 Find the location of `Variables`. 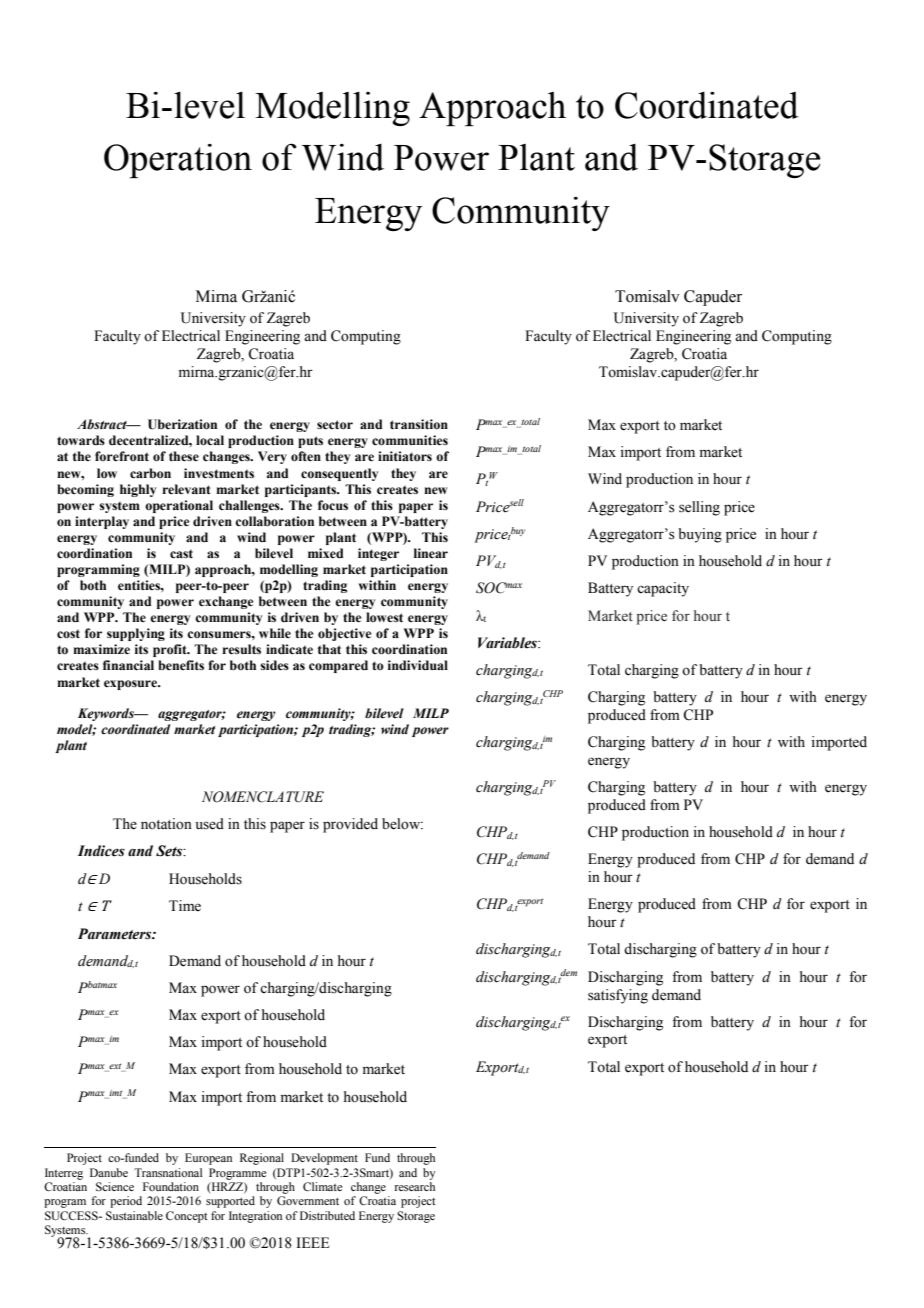

Variables is located at coordinates (508, 643).
